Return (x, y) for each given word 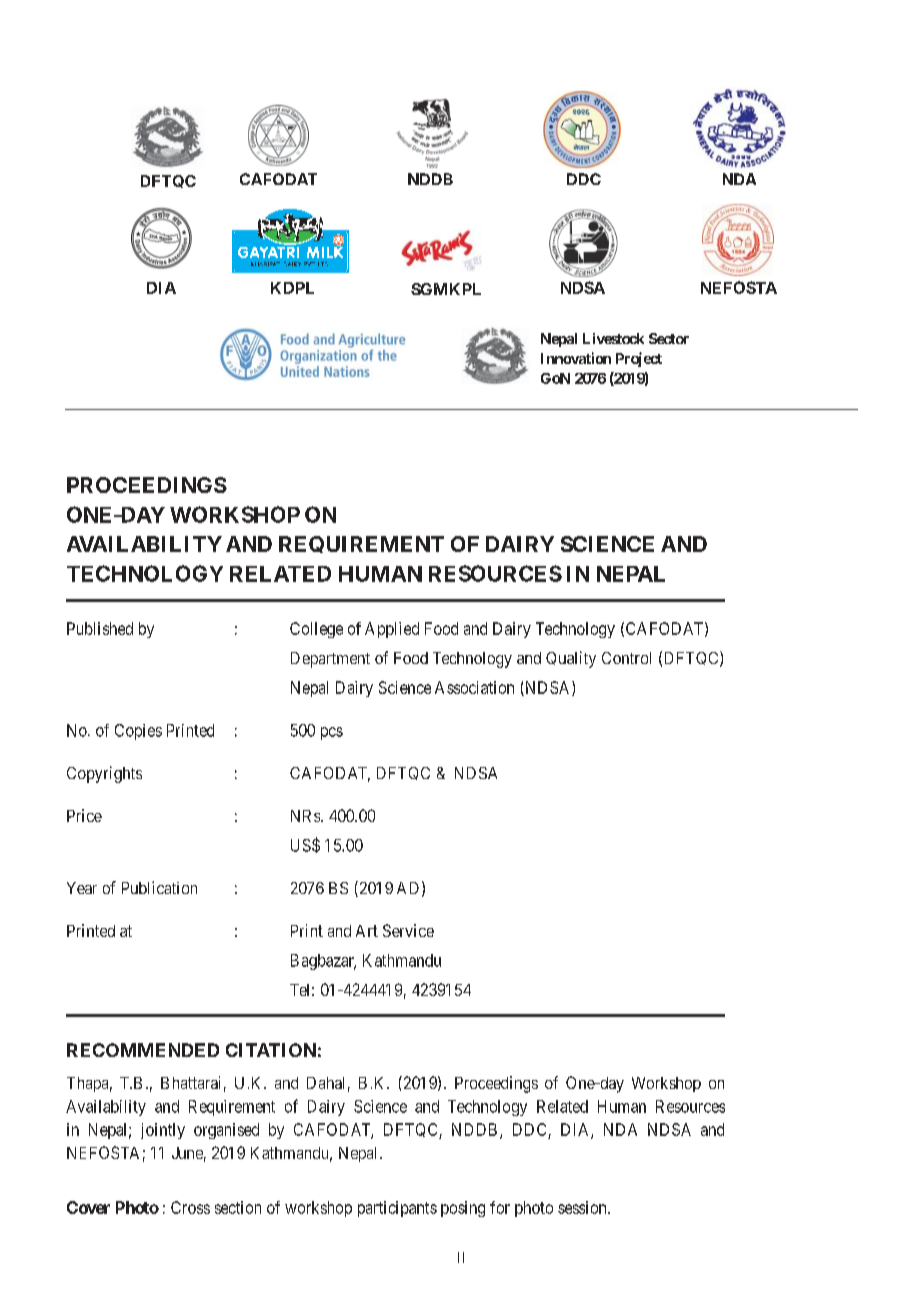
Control (626, 658)
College (316, 630)
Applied (392, 630)
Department (330, 660)
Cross (190, 1207)
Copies (138, 732)
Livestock (613, 338)
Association (474, 687)
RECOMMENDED (143, 1050)
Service (408, 930)
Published (100, 628)
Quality (571, 659)
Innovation (576, 358)
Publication (159, 887)
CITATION (271, 1050)
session (583, 1207)
